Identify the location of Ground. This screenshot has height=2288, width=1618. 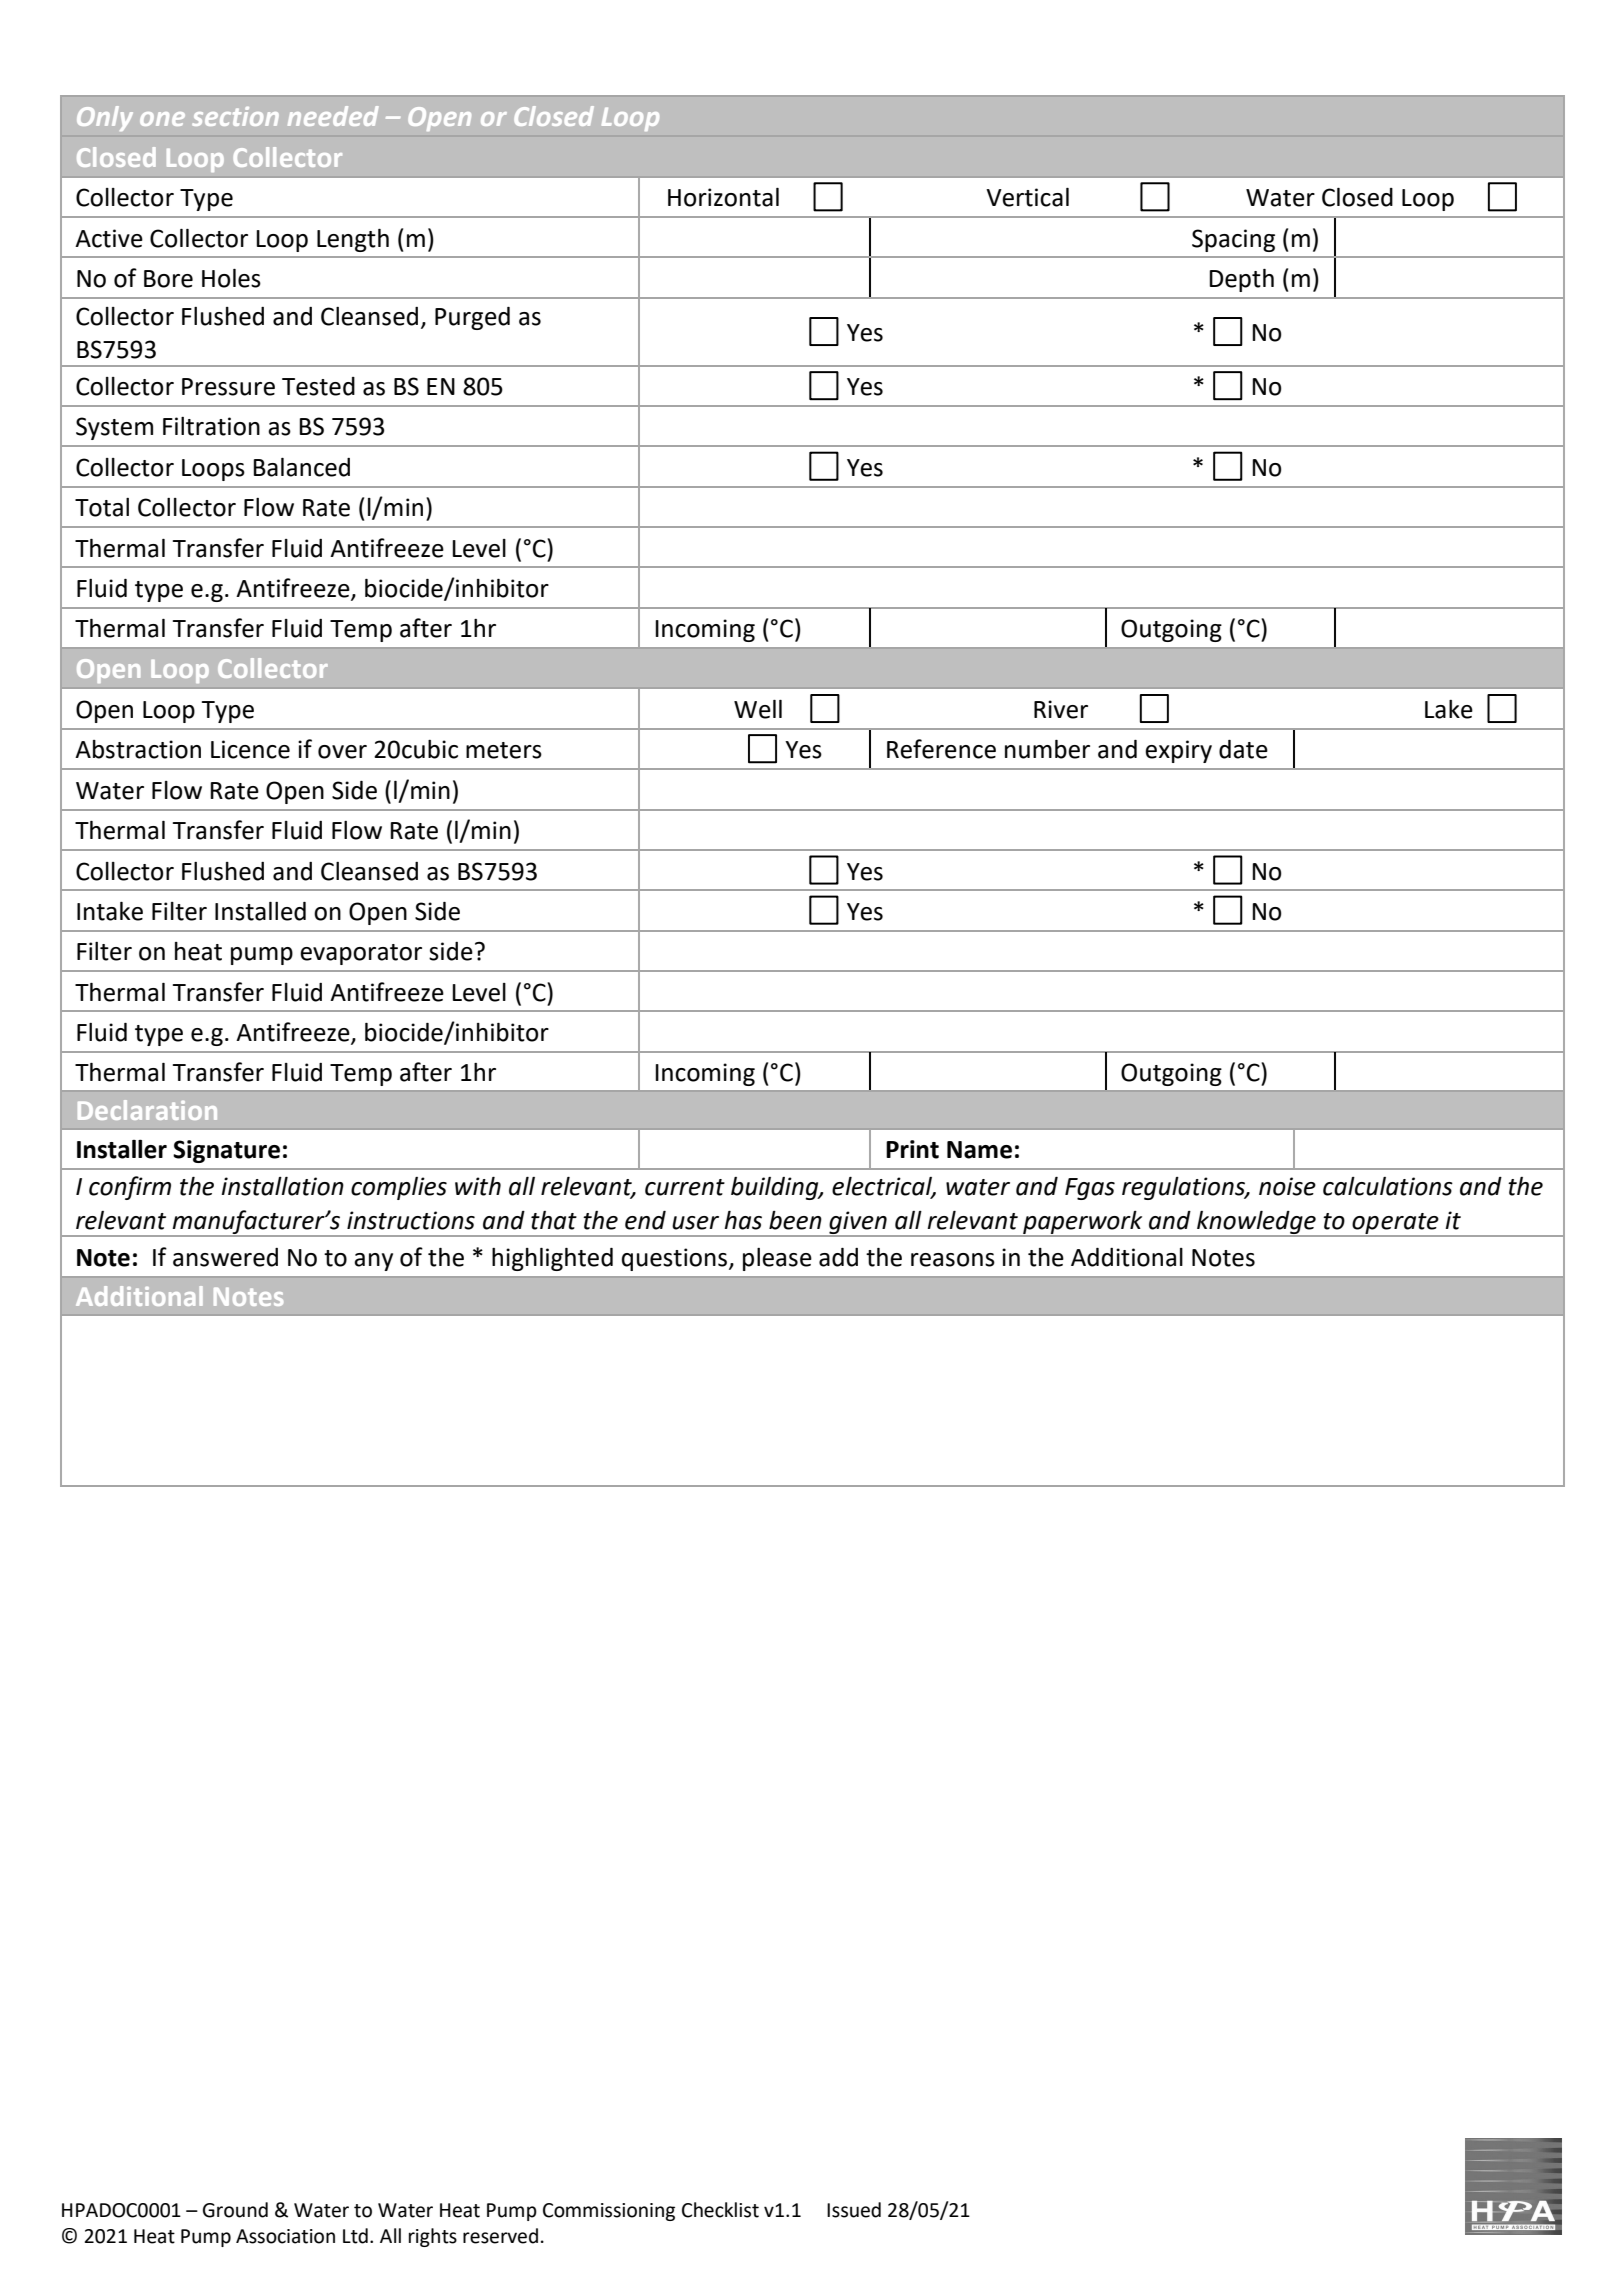
(235, 2210).
